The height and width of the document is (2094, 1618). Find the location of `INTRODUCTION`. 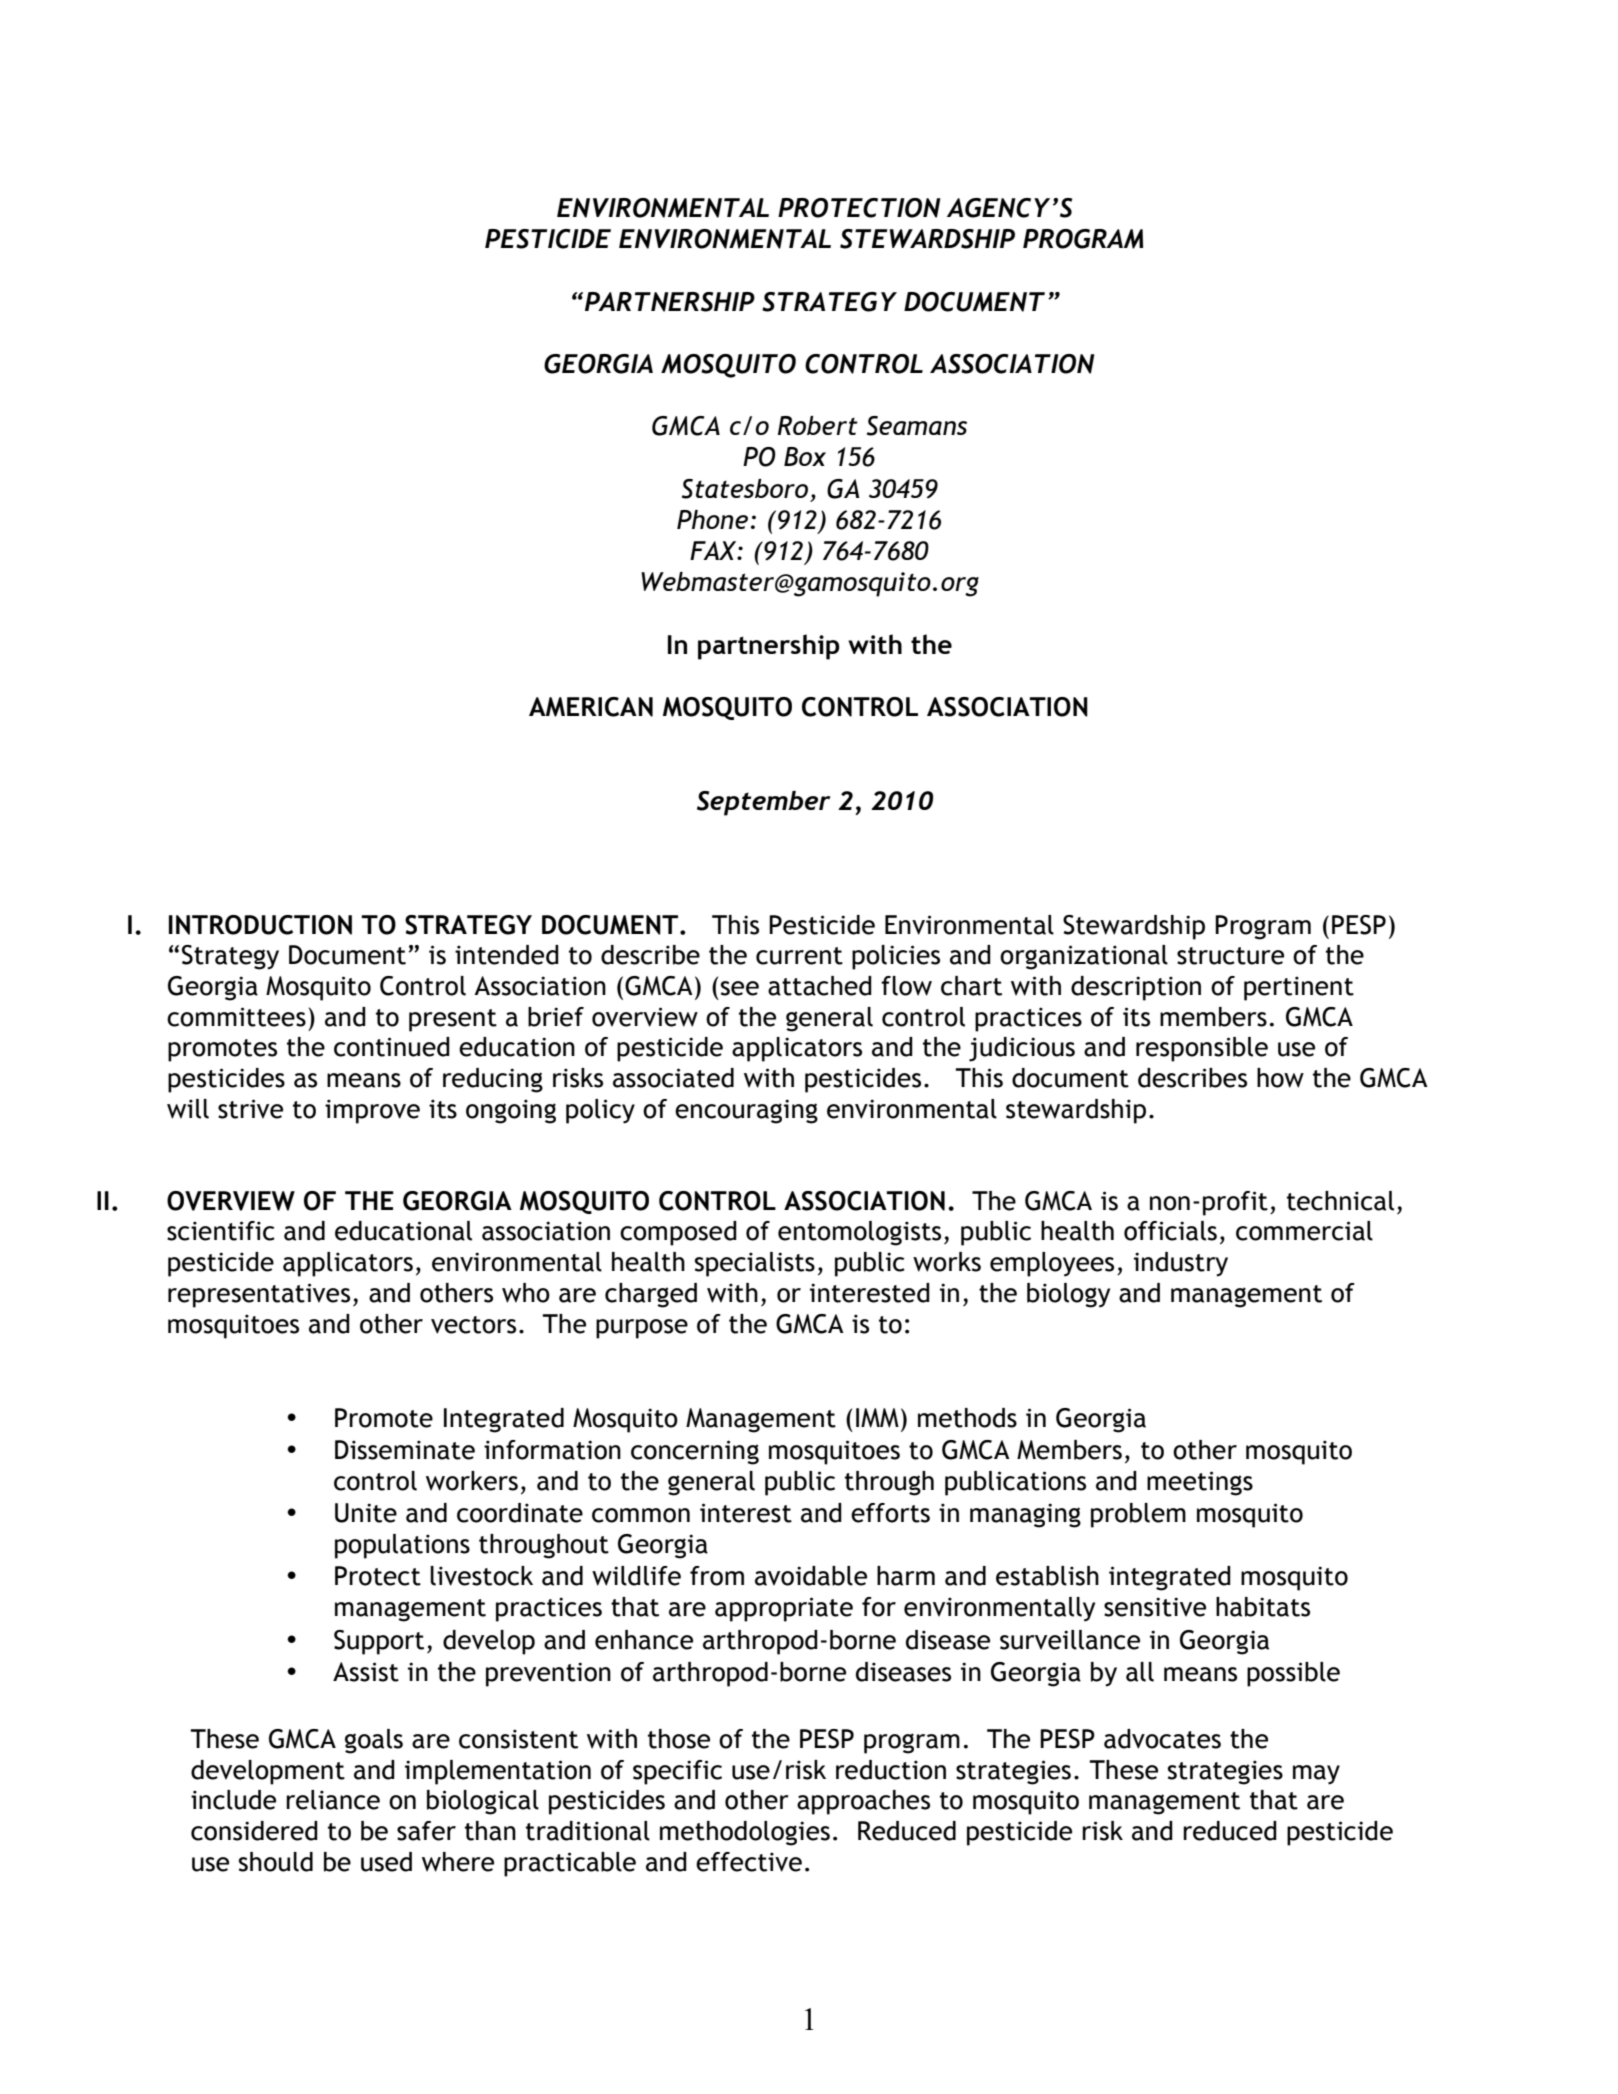

INTRODUCTION is located at coordinates (260, 925).
